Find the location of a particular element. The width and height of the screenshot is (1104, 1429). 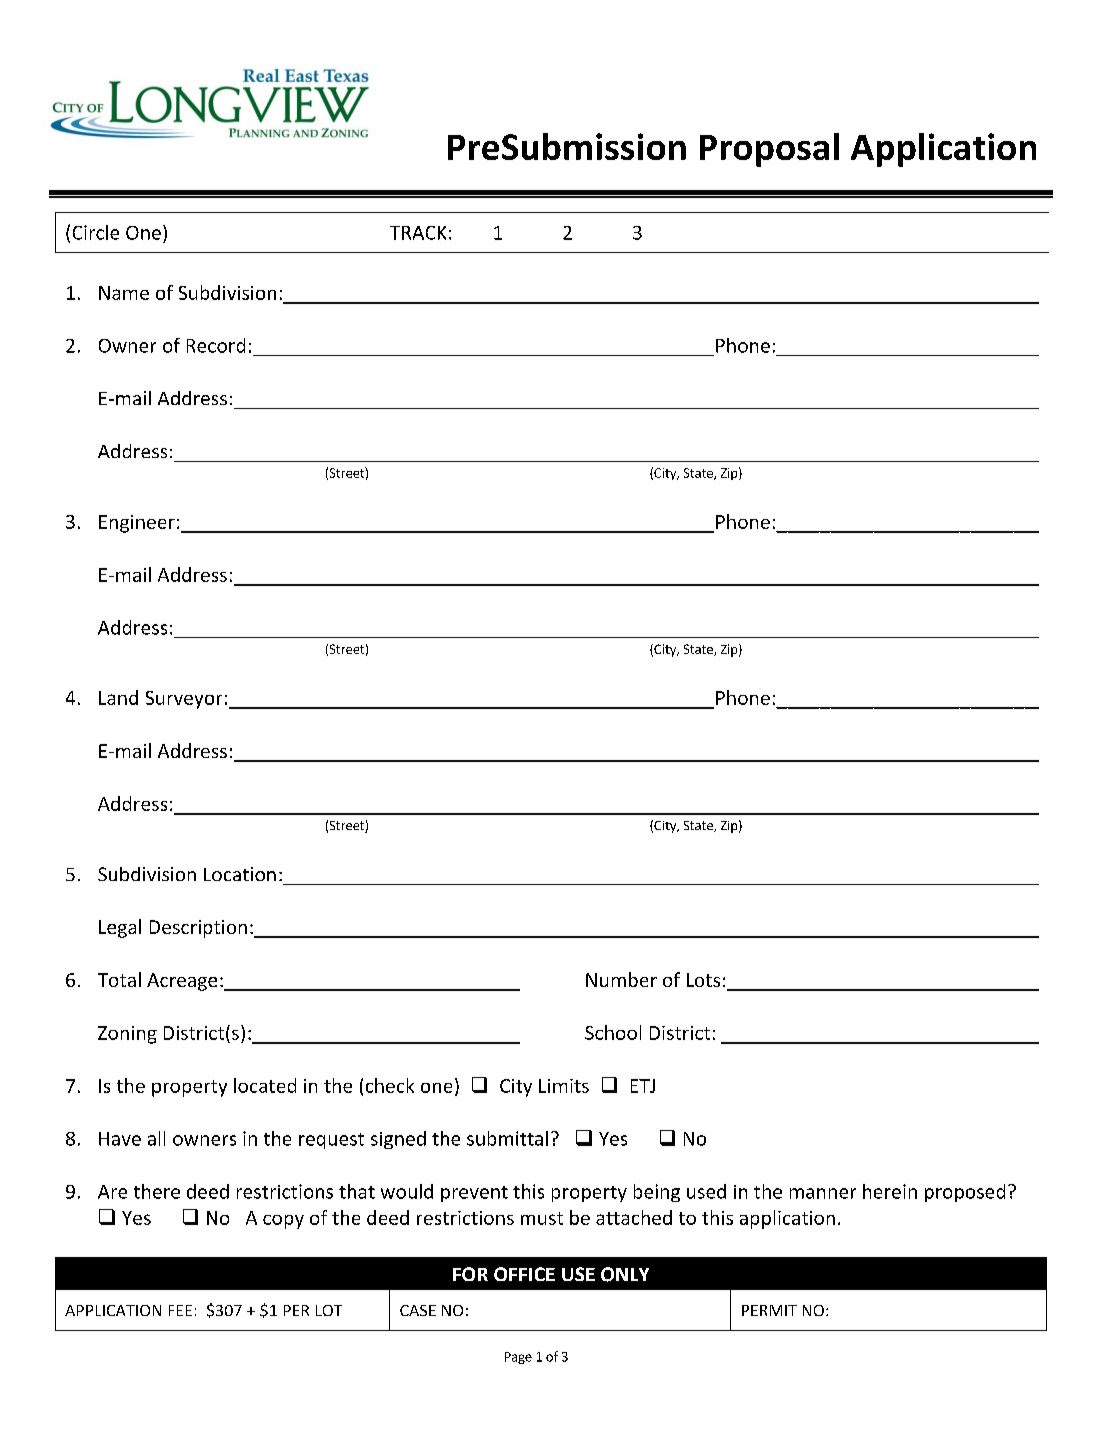

Engineer is located at coordinates (137, 524).
